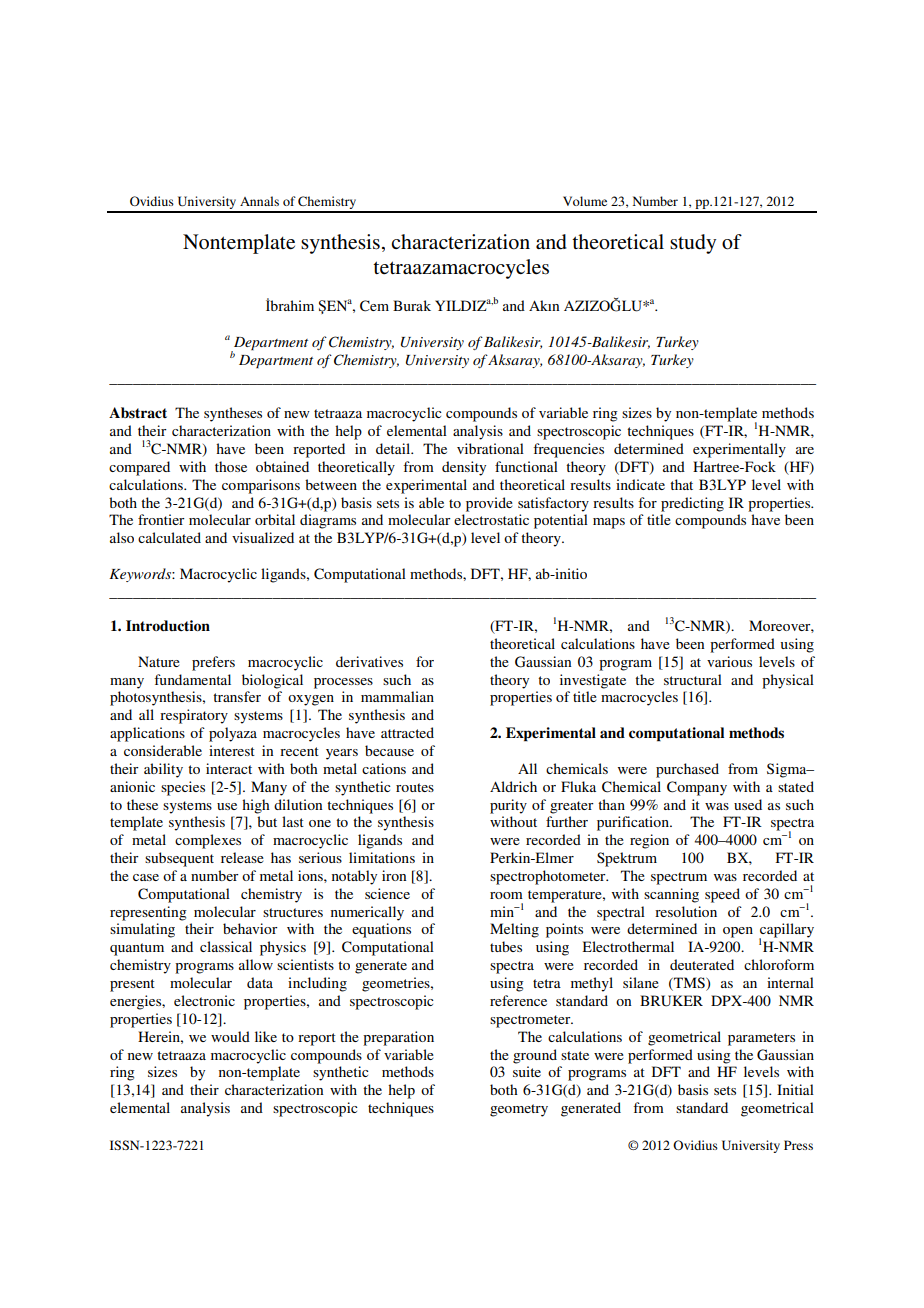 The width and height of the page is (924, 1308). What do you see at coordinates (179, 859) in the page?
I see `subsequent` at bounding box center [179, 859].
